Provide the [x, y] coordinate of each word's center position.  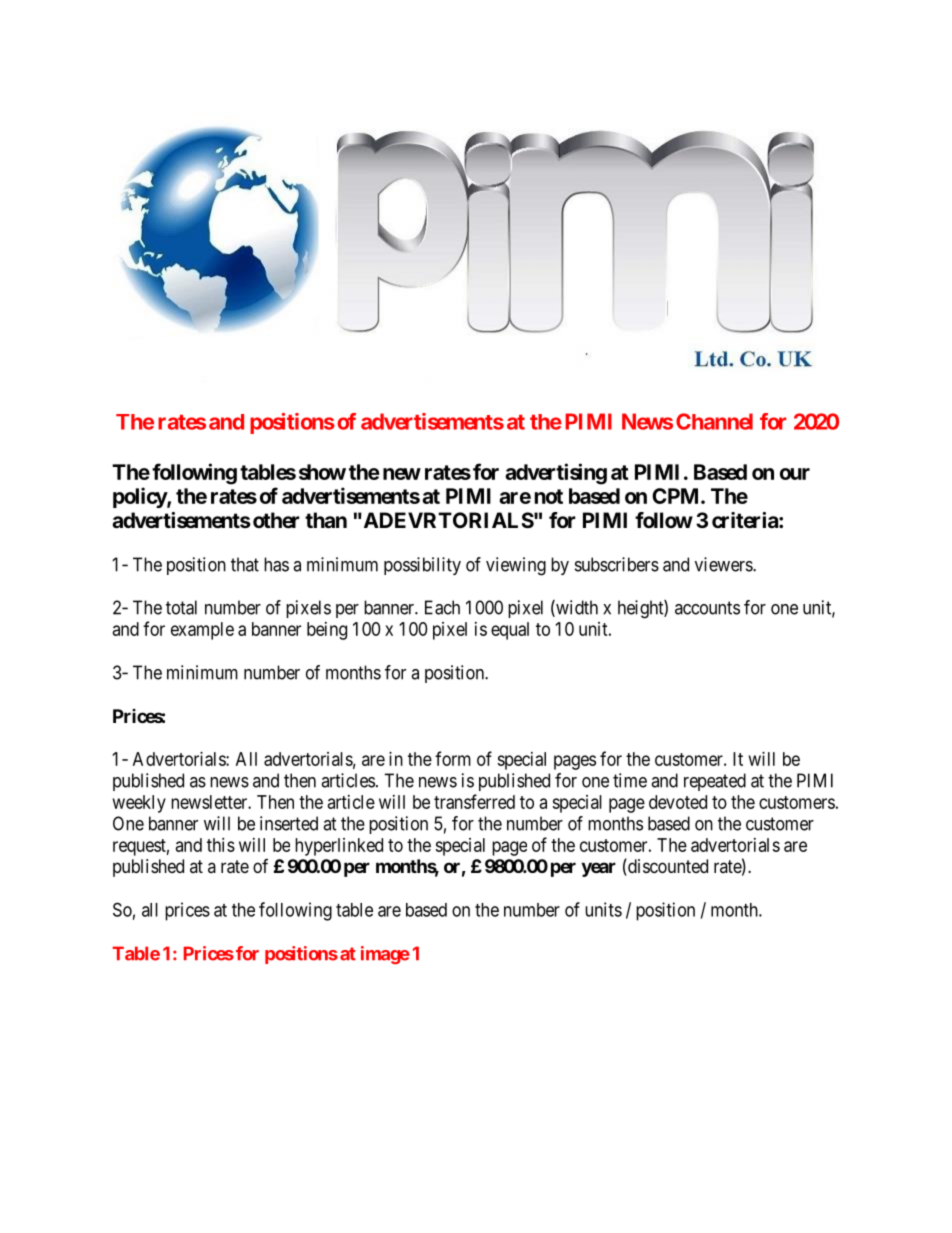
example [202, 631]
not [549, 496]
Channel [714, 421]
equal [510, 631]
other [276, 520]
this [221, 845]
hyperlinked [339, 847]
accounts [707, 608]
